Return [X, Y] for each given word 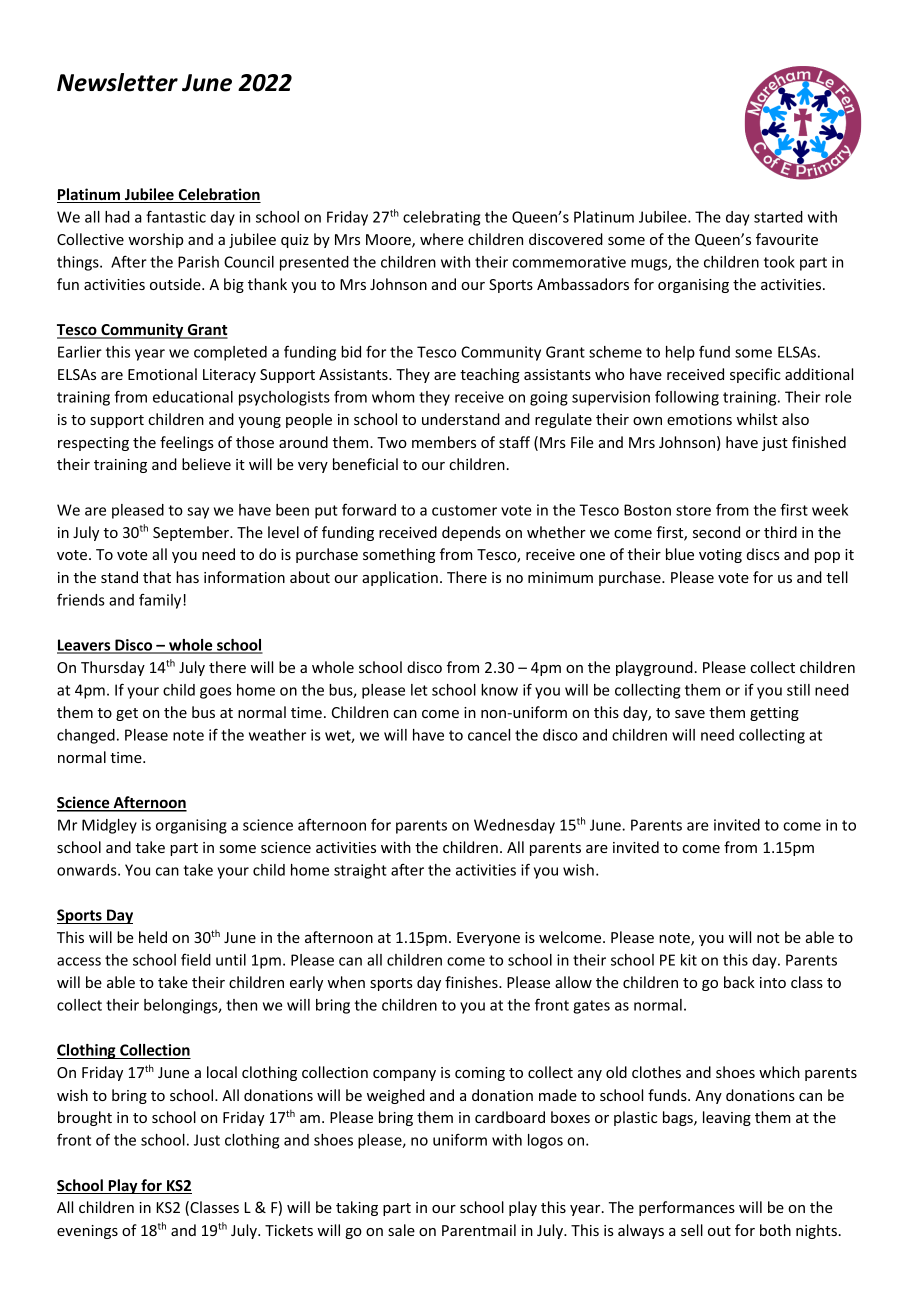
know [499, 690]
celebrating [441, 218]
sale [401, 1230]
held [153, 937]
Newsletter [117, 82]
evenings [87, 1232]
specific [755, 375]
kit [689, 960]
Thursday [113, 668]
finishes [472, 982]
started [778, 217]
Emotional [162, 374]
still [798, 690]
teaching [490, 375]
